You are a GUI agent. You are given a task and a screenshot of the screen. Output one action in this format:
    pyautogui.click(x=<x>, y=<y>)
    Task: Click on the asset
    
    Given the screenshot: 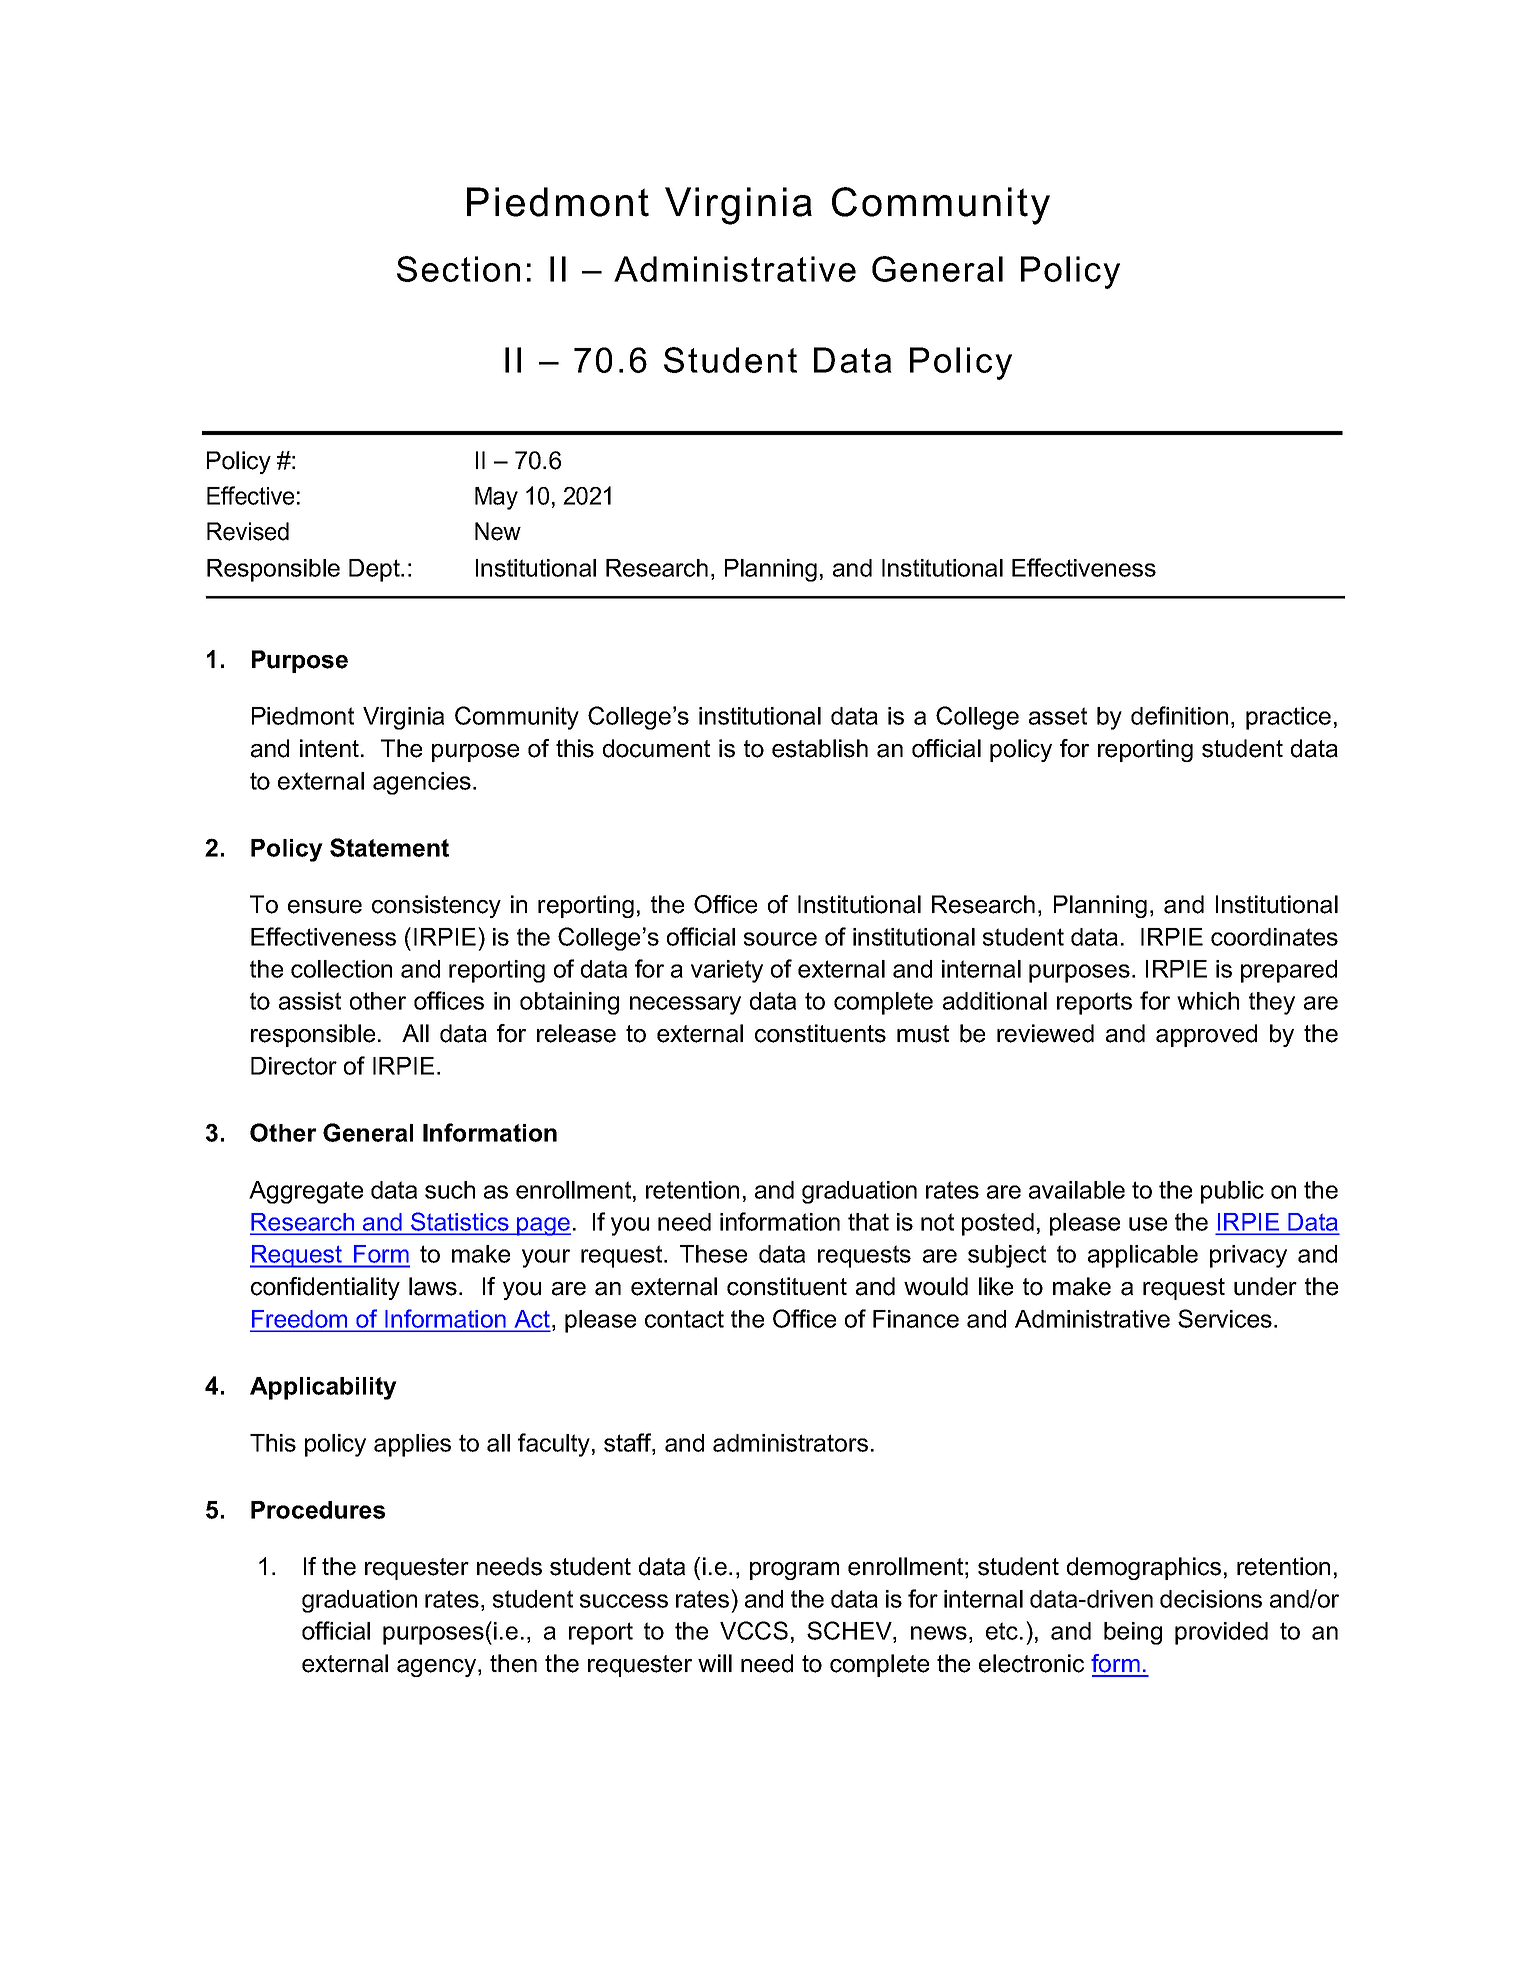 What is the action you would take?
    pyautogui.click(x=1058, y=716)
